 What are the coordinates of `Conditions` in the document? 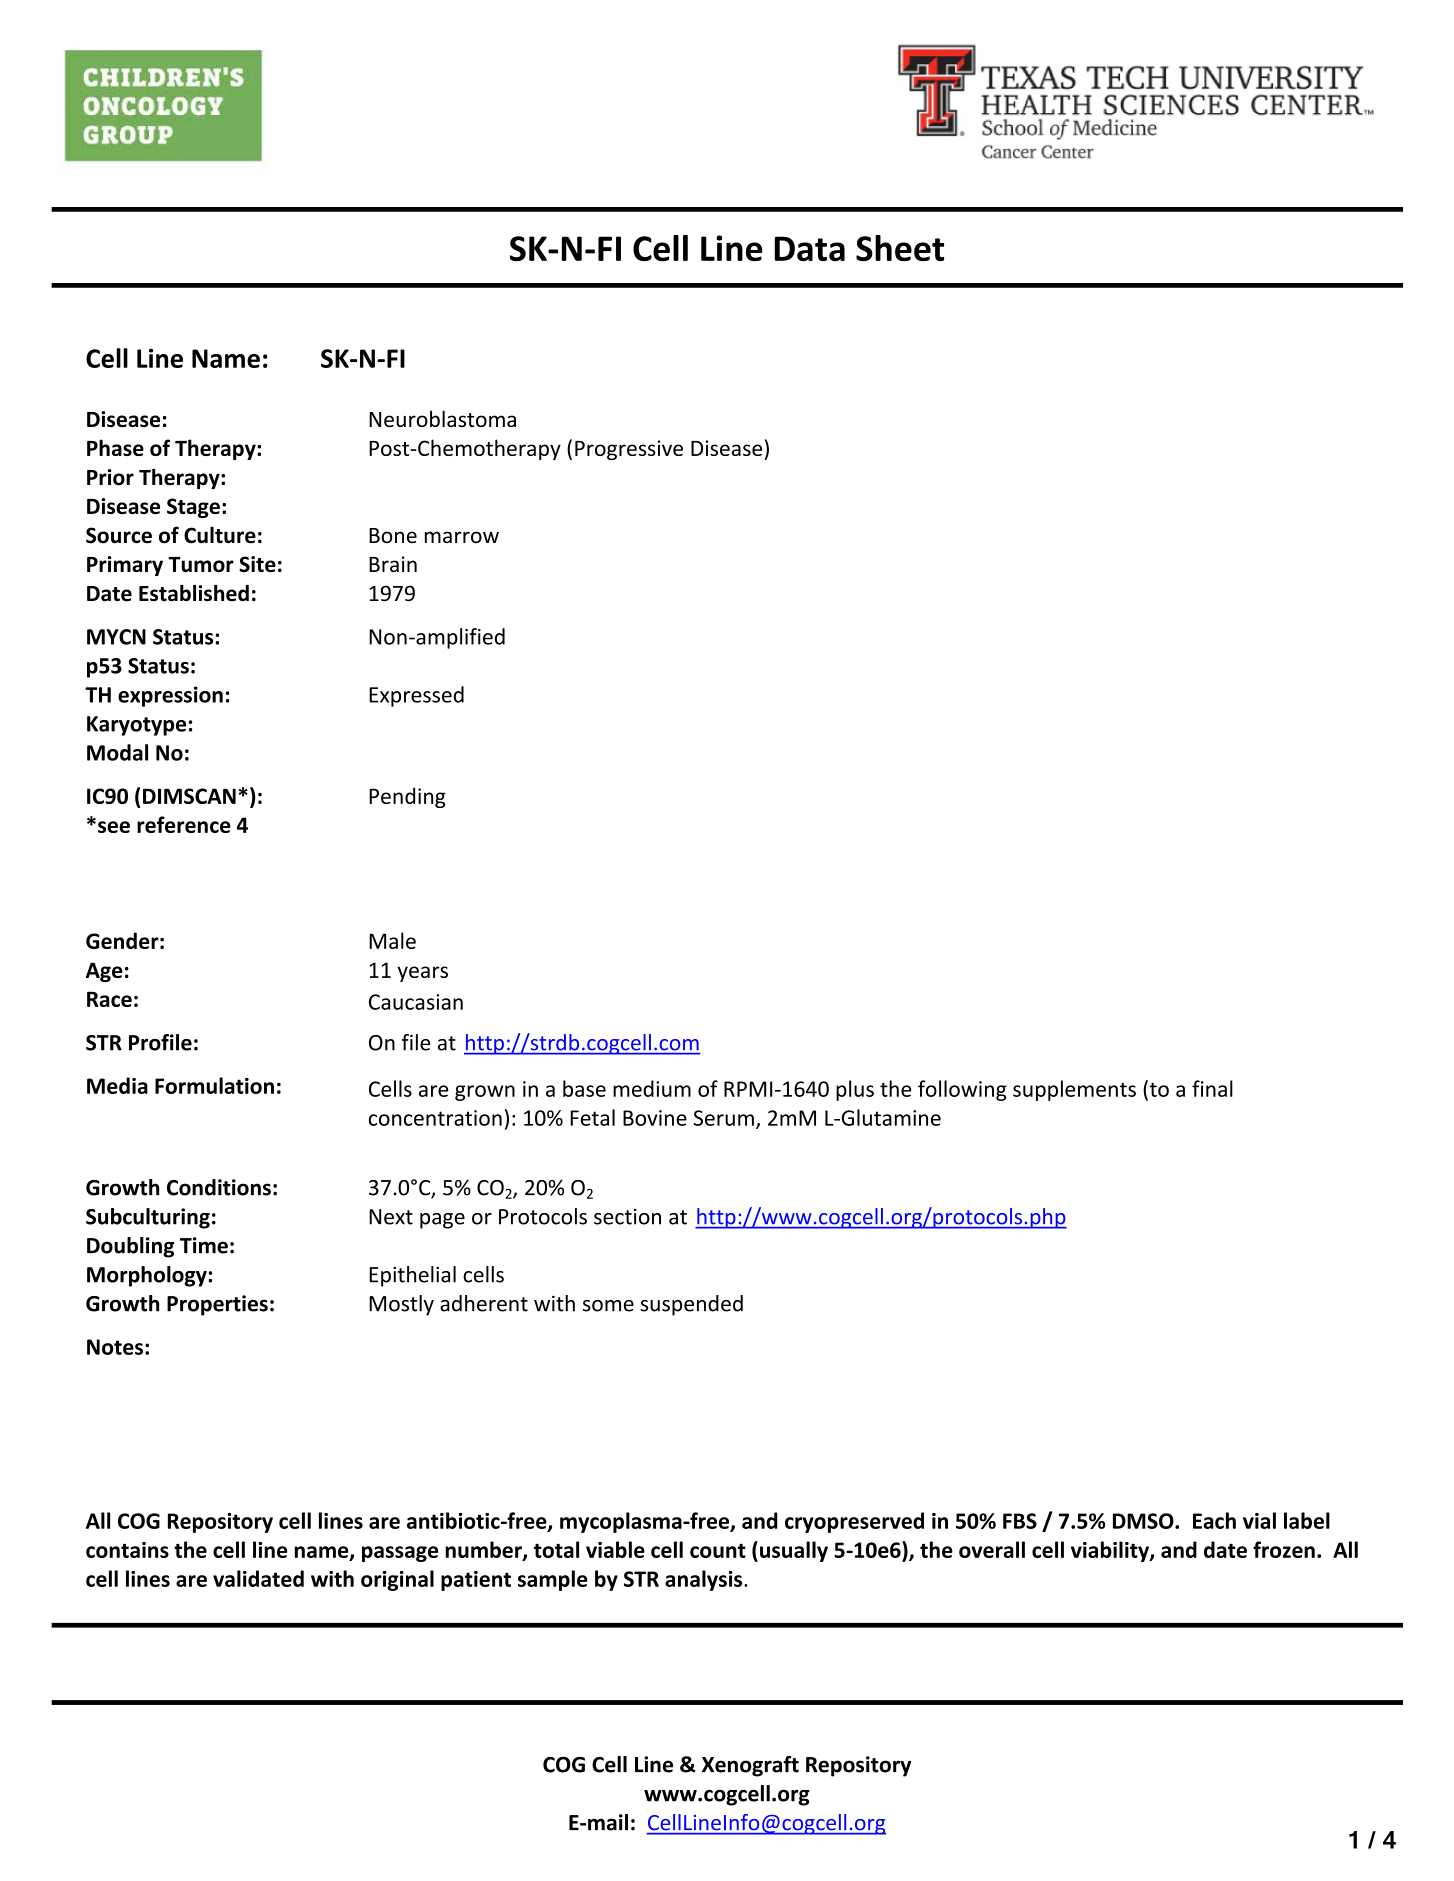 It's located at (219, 1187).
